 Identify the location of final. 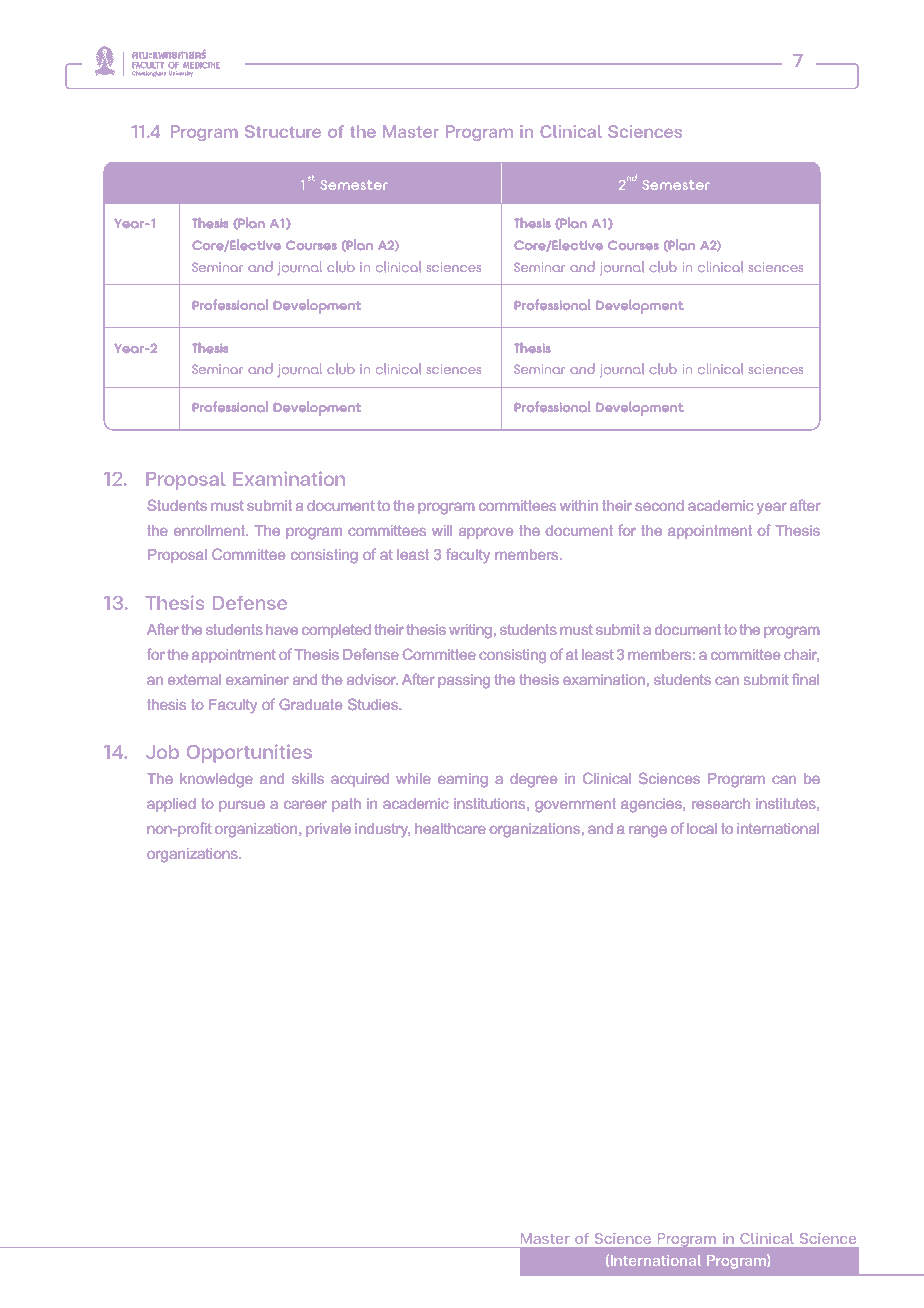
(805, 679).
